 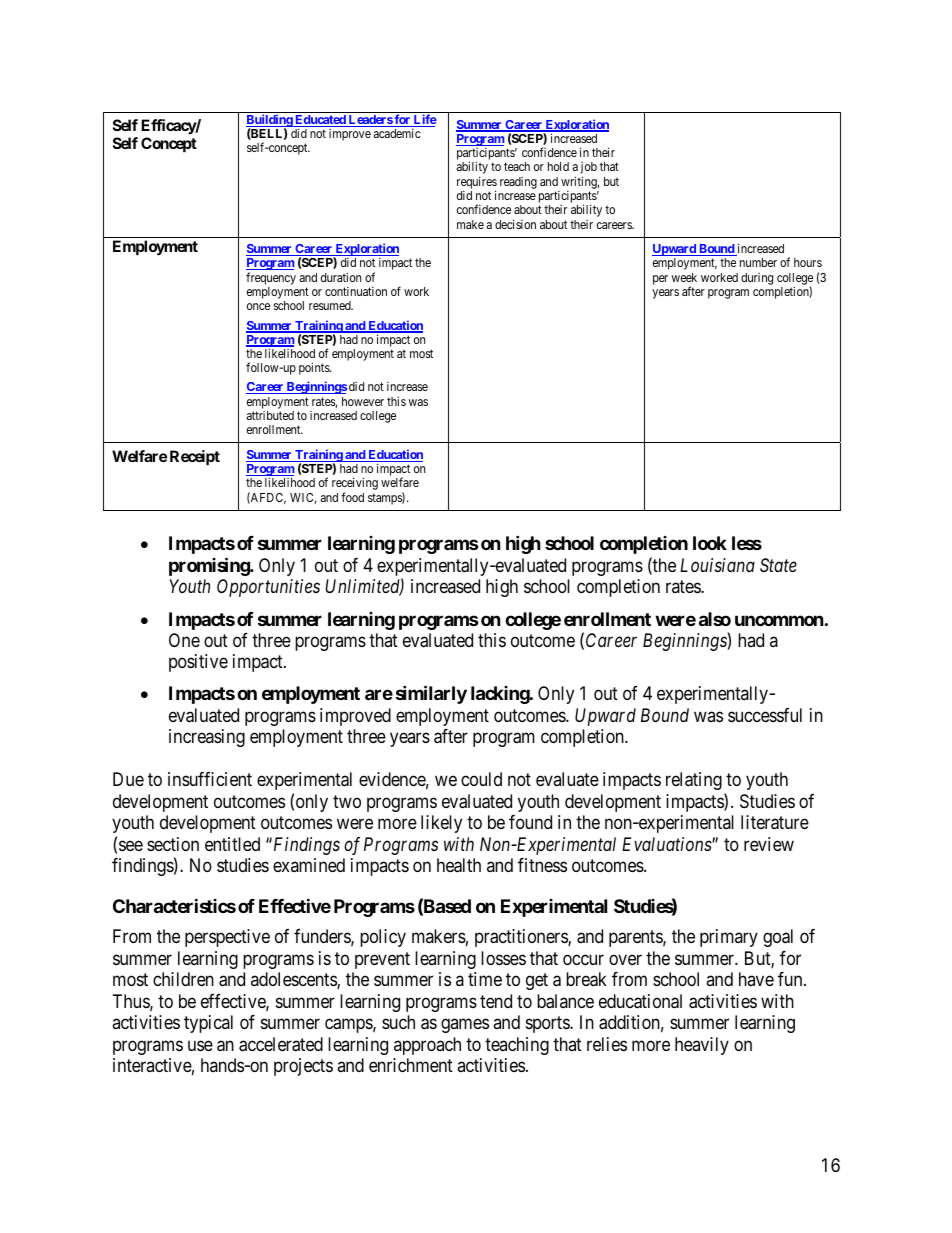 What do you see at coordinates (588, 169) in the document?
I see `job` at bounding box center [588, 169].
